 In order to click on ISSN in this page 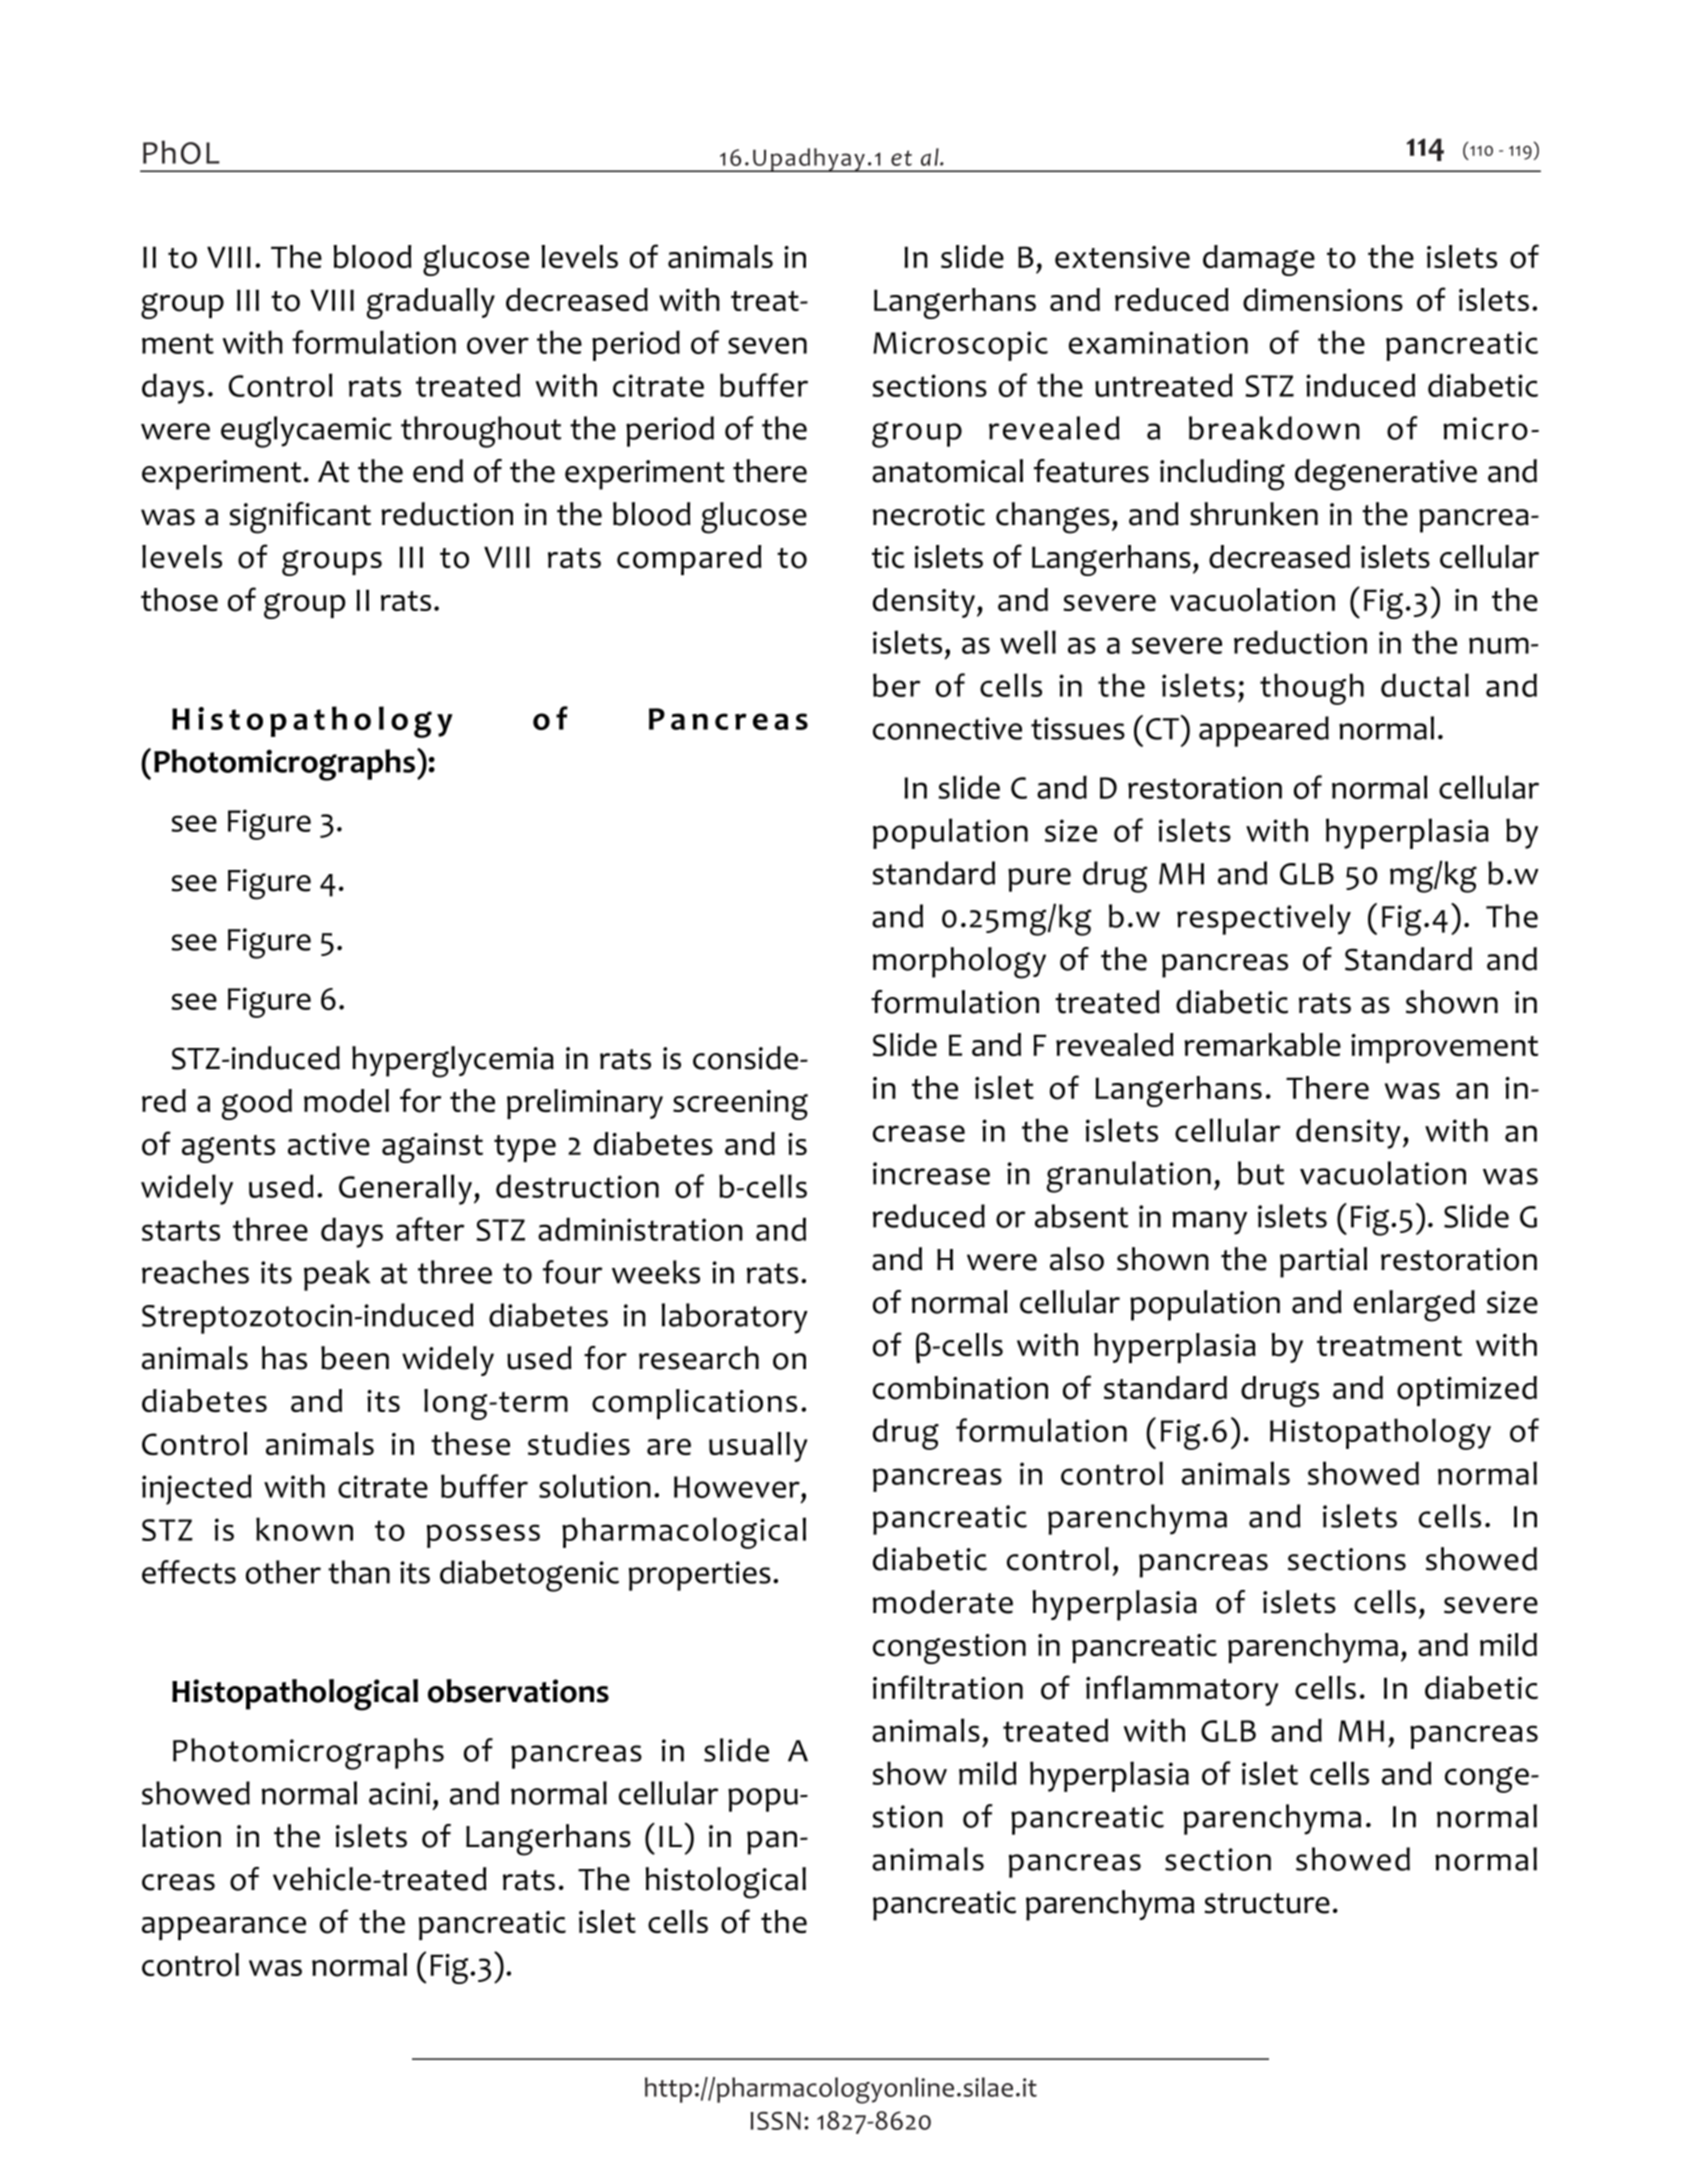, I will do `click(776, 2121)`.
